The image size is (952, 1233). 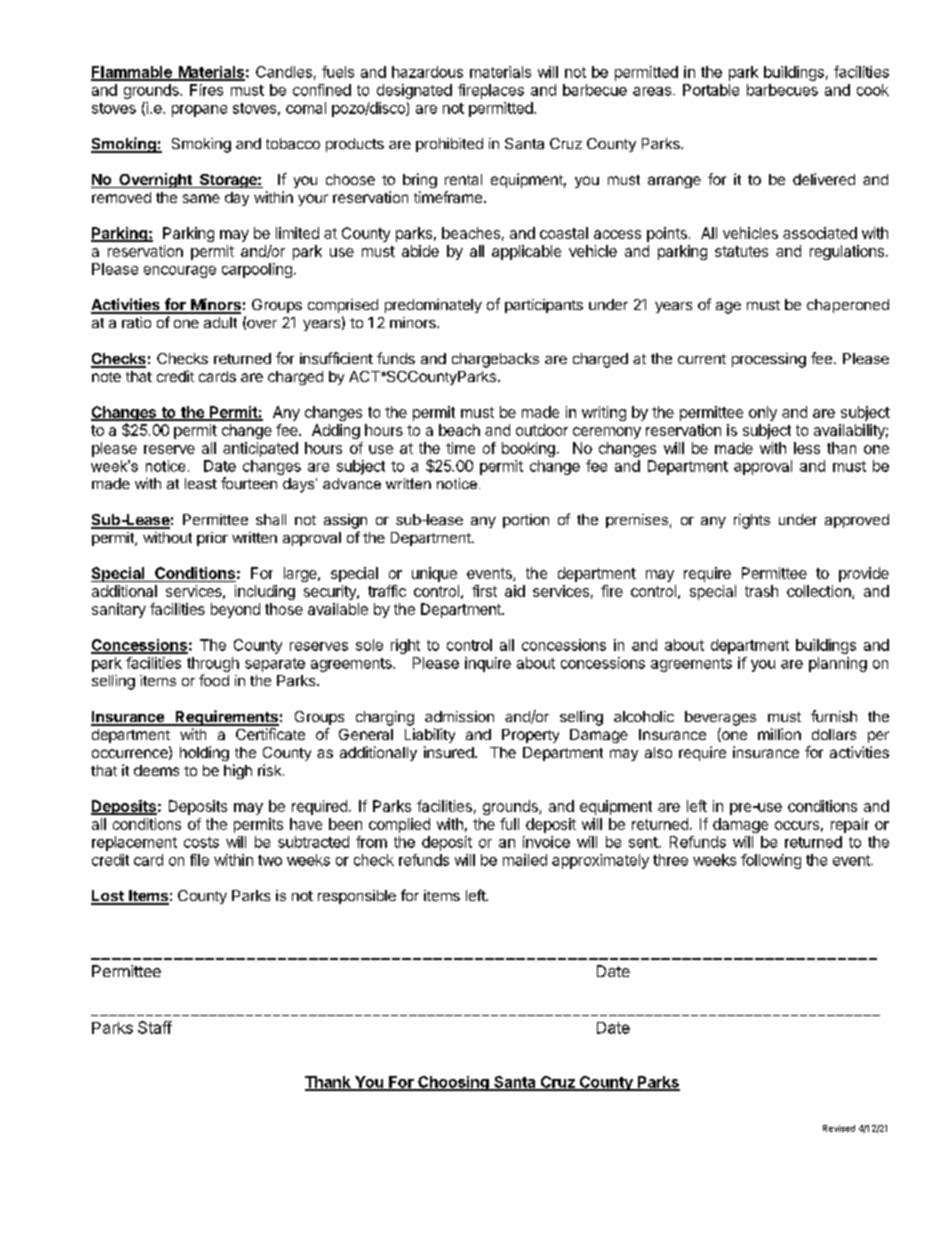 What do you see at coordinates (484, 591) in the page?
I see `first` at bounding box center [484, 591].
